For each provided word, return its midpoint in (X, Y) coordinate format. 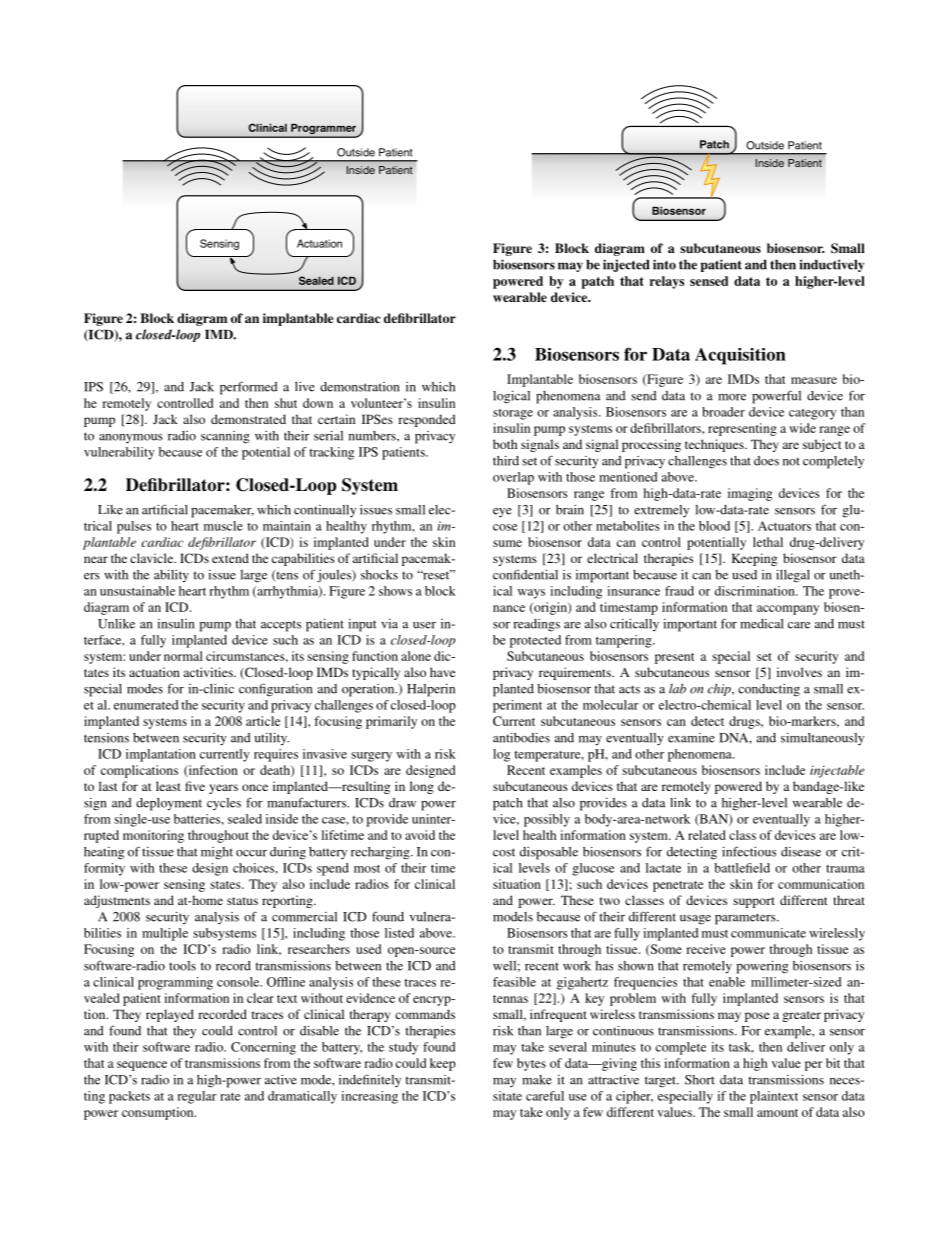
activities (209, 672)
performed (249, 388)
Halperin (431, 690)
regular (197, 1097)
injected (626, 265)
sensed (709, 281)
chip (720, 690)
